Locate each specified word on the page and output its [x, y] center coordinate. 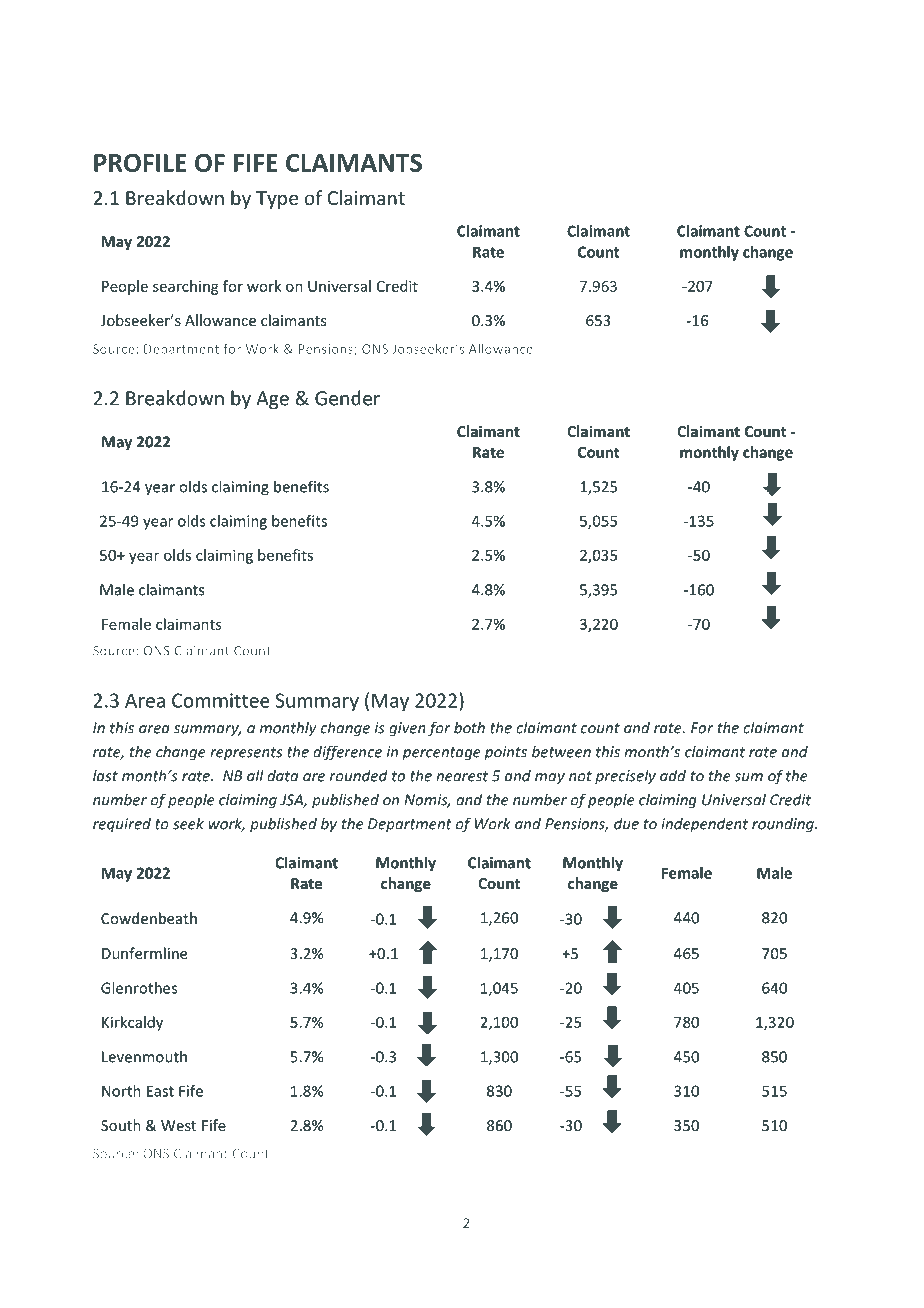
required [122, 824]
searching [185, 287]
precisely [625, 777]
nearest [462, 776]
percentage [441, 754]
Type [277, 200]
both [469, 727]
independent [704, 825]
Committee [221, 700]
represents [246, 754]
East [160, 1091]
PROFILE [140, 163]
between [561, 751]
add [673, 775]
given [407, 729]
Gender [347, 398]
